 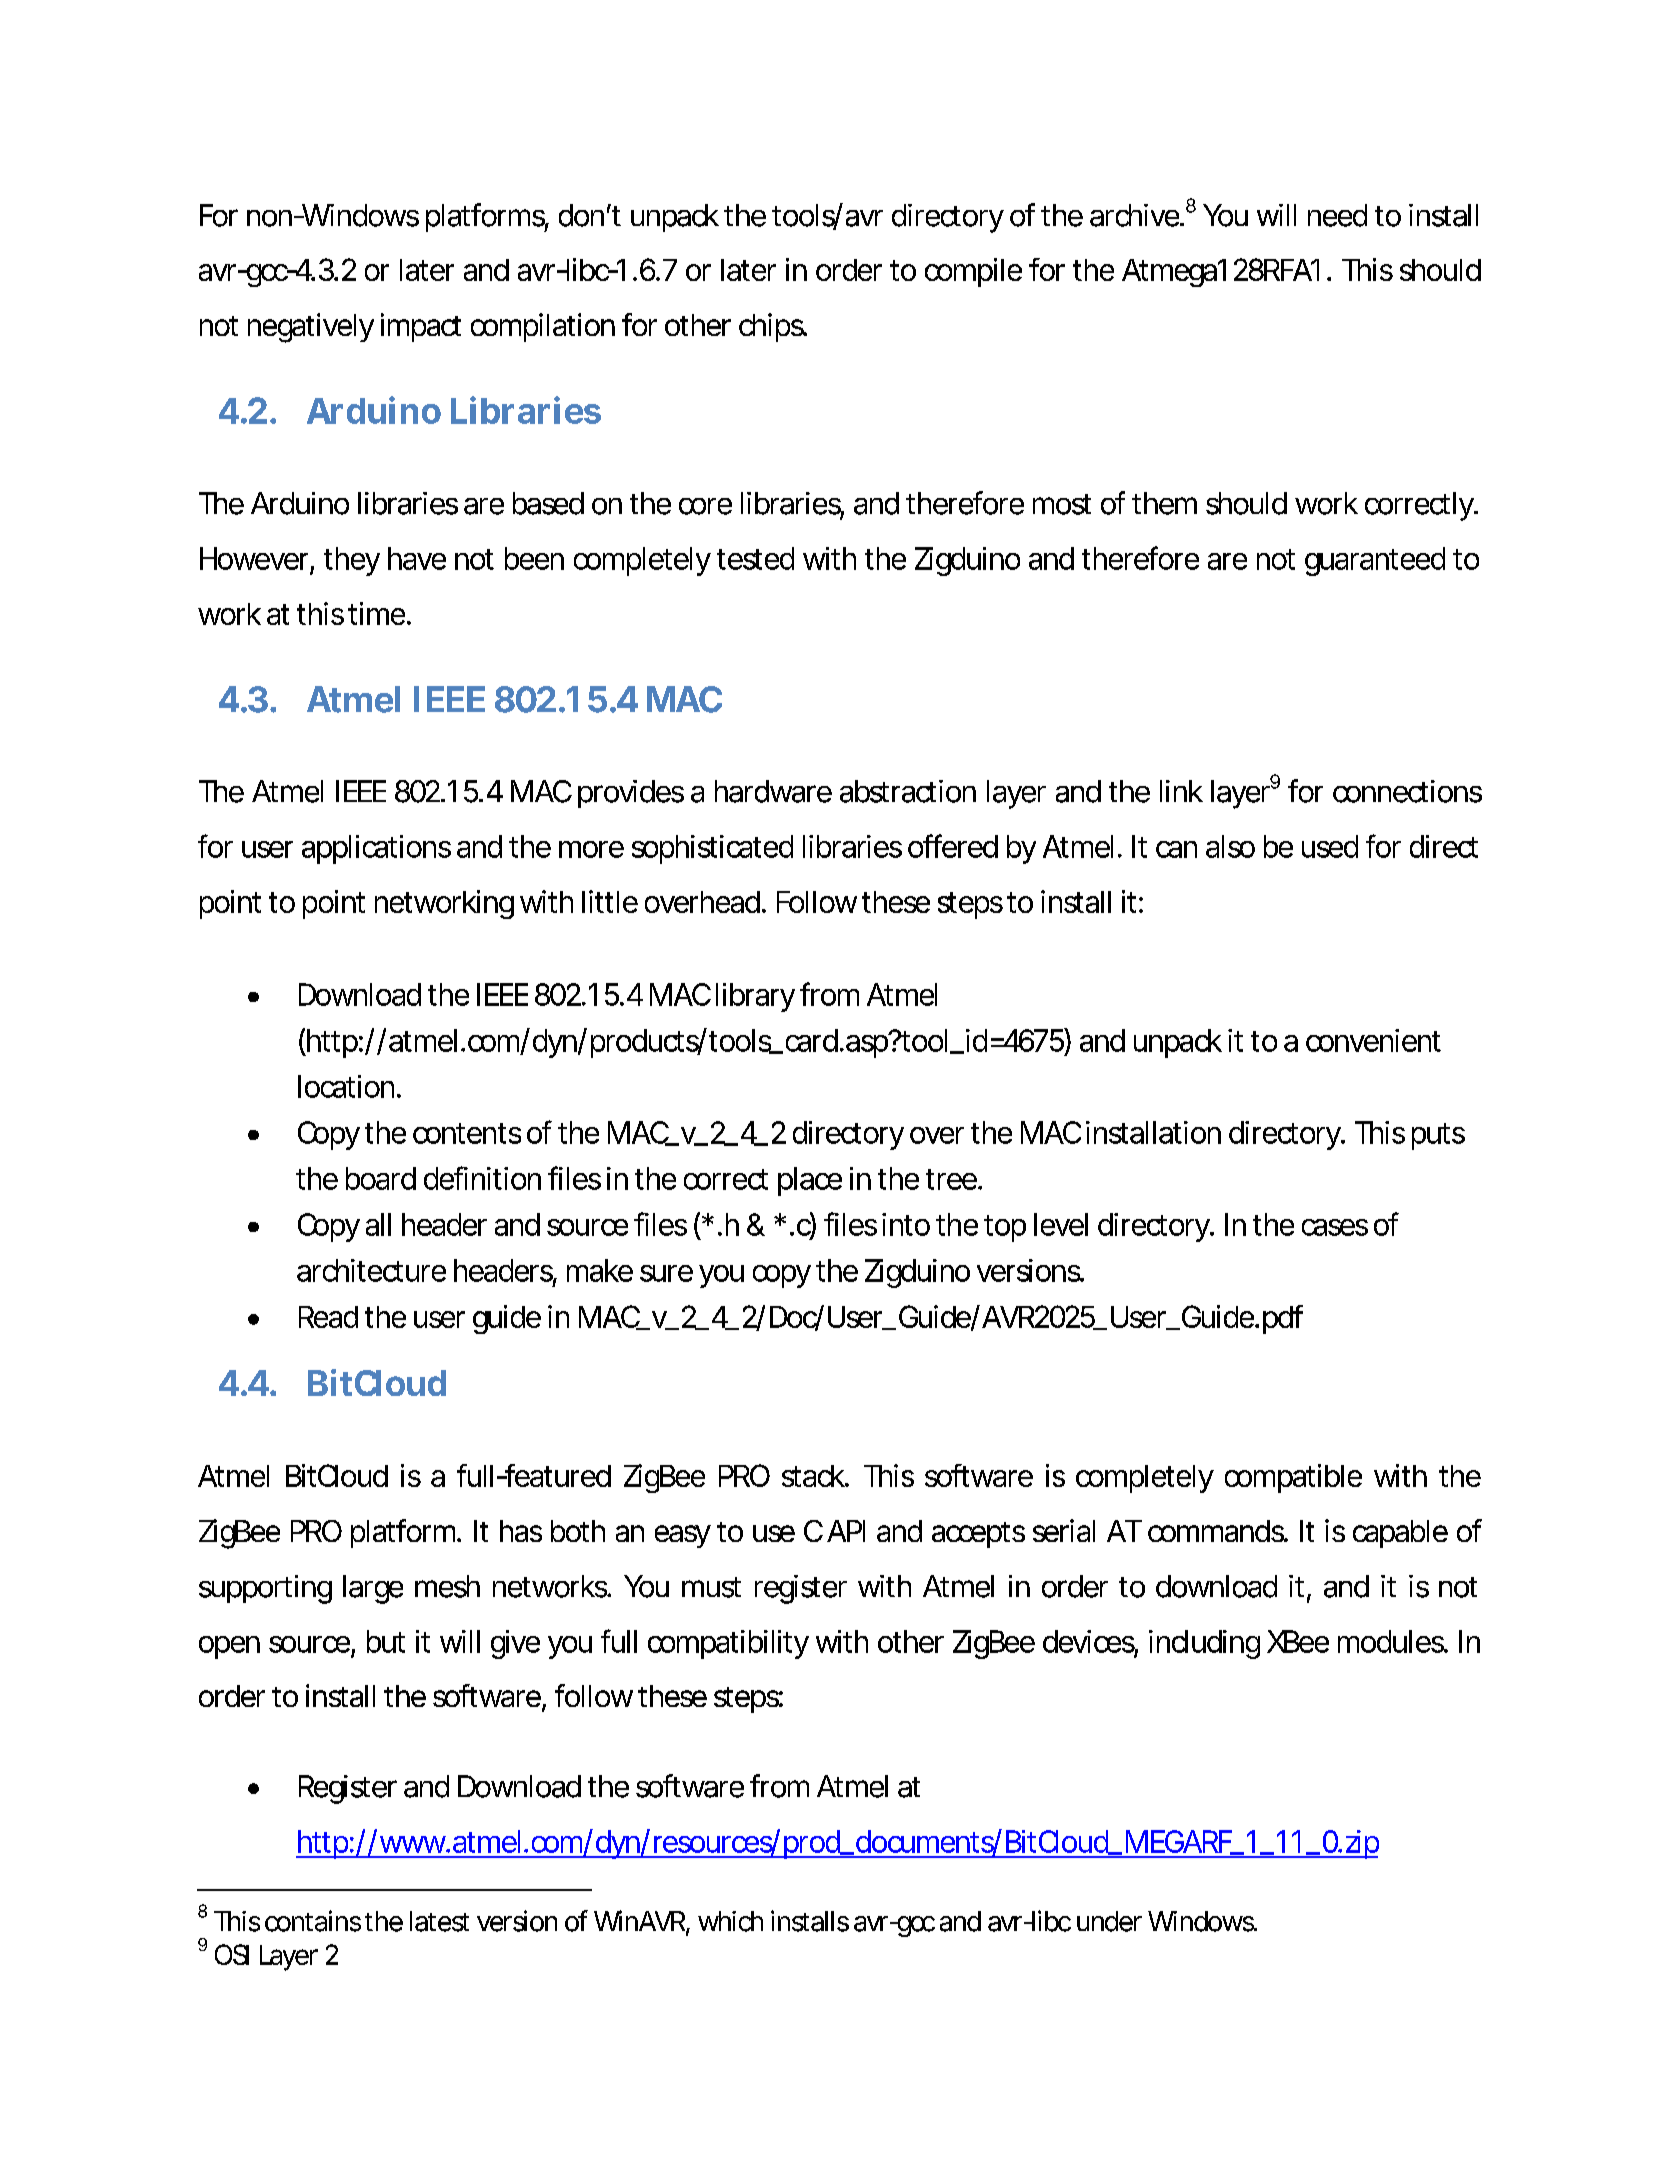 I want to click on compatible, so click(x=1293, y=1478).
